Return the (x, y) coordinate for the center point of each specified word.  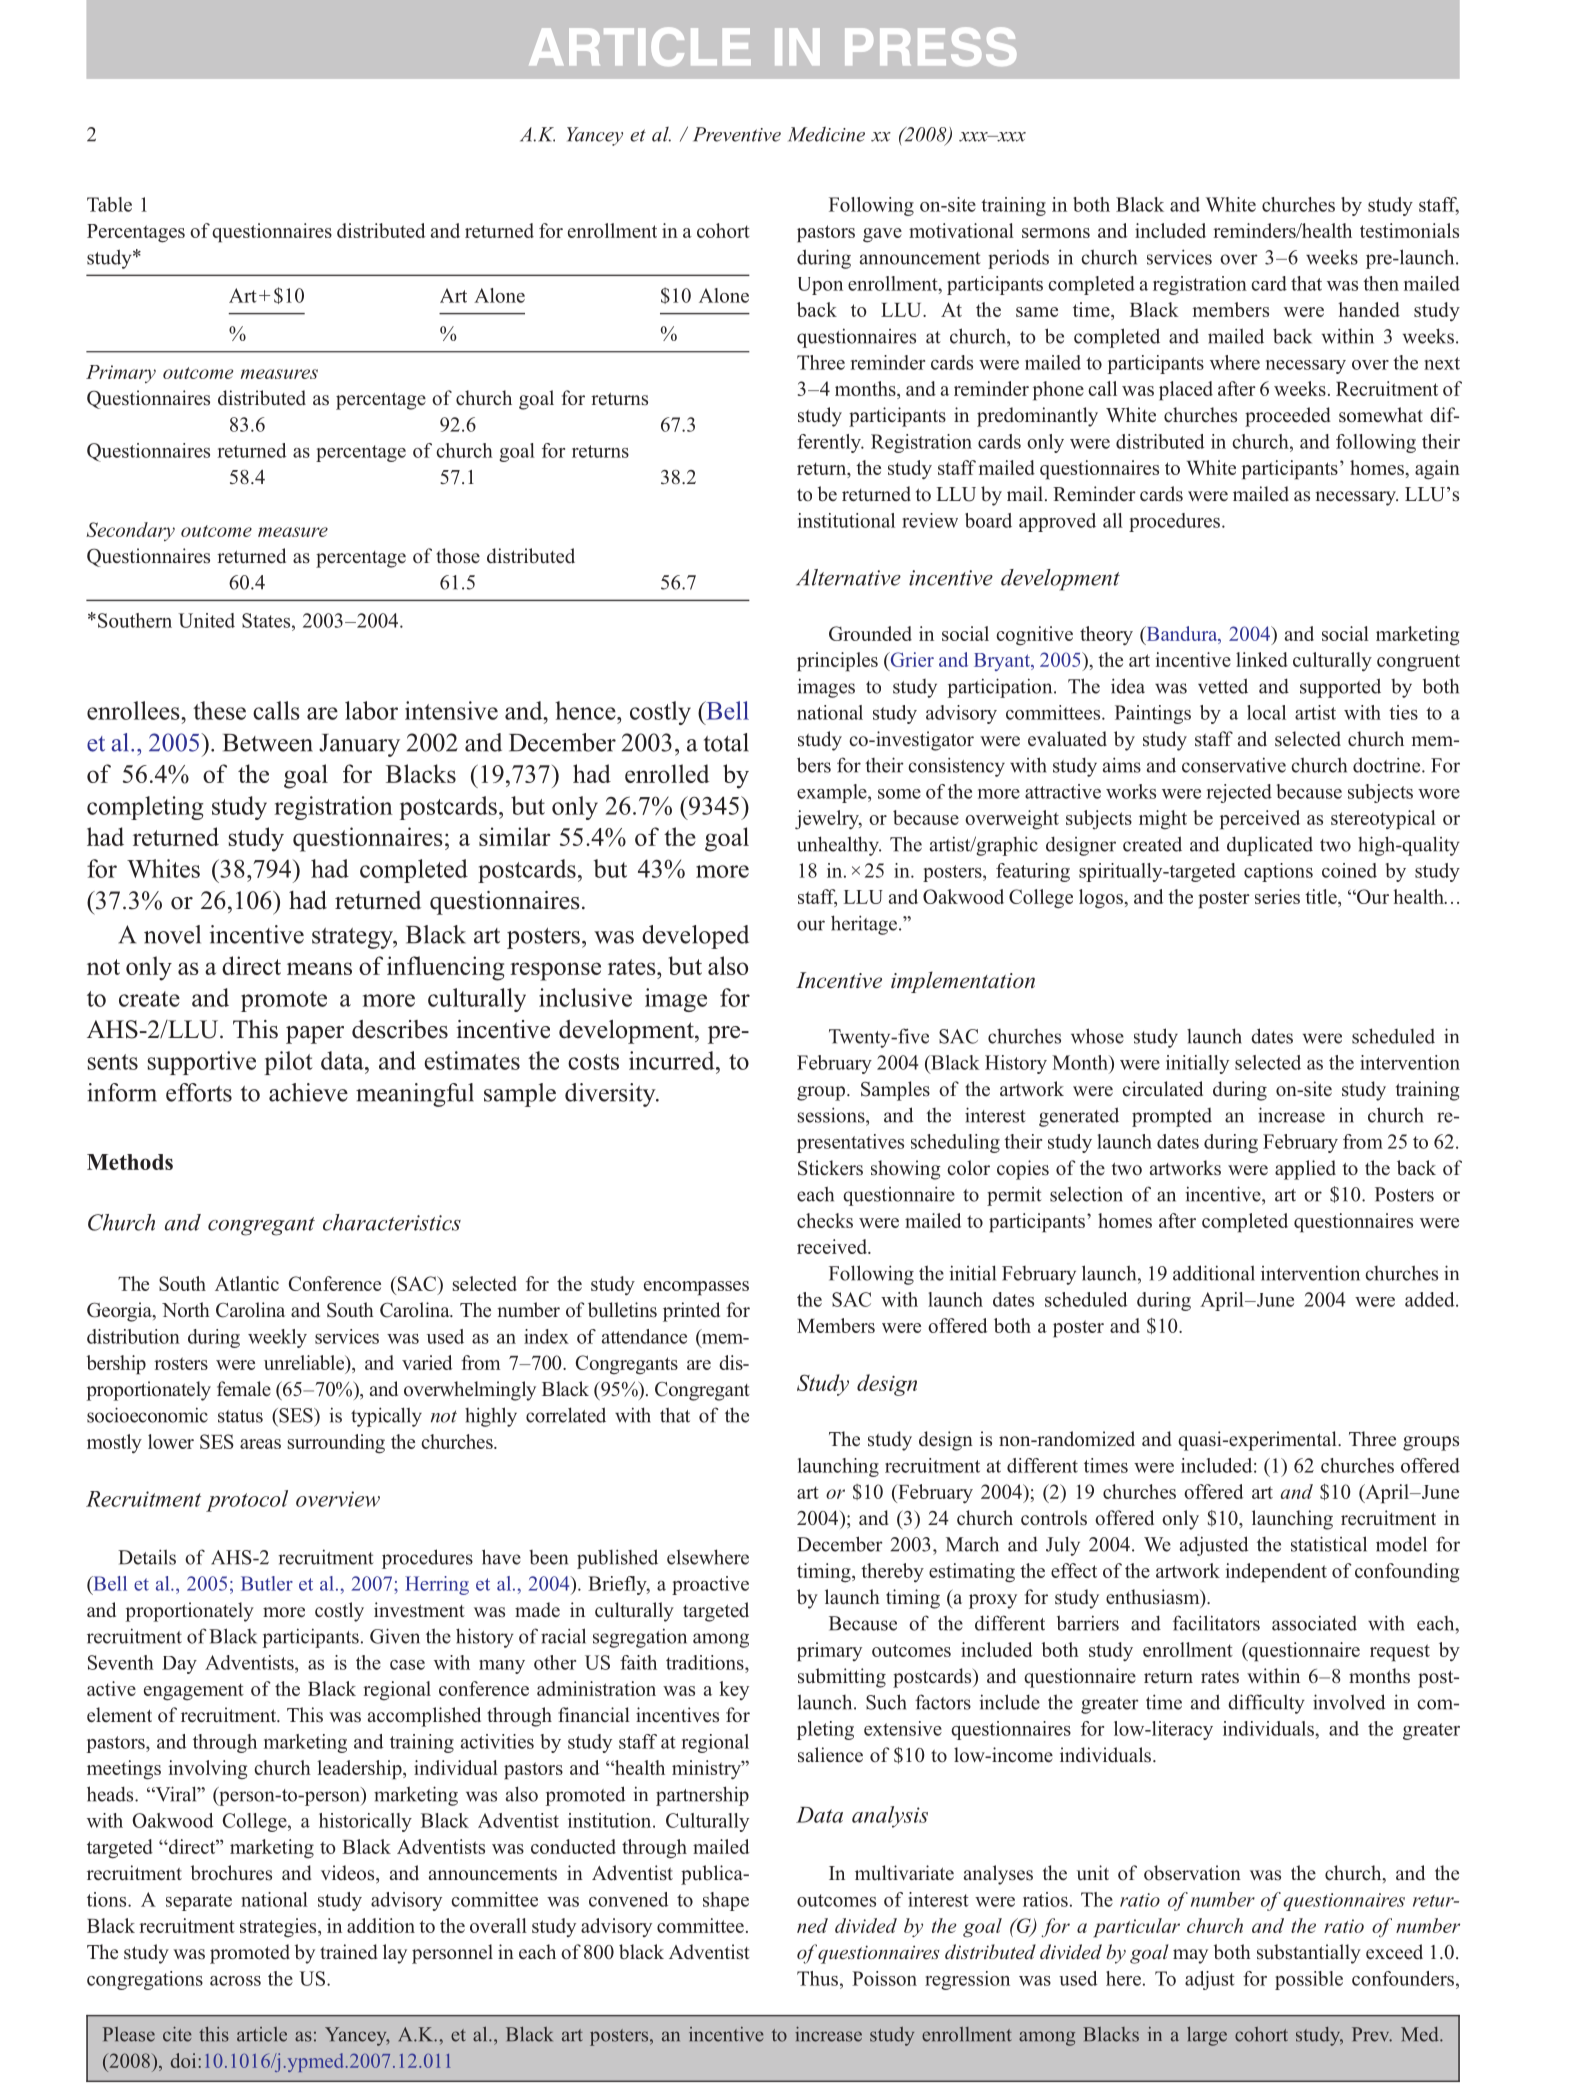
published (617, 1559)
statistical (1329, 1544)
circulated (1162, 1089)
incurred (673, 1060)
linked (1262, 659)
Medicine (826, 134)
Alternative (848, 577)
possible (1309, 1980)
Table (109, 204)
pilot (289, 1063)
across (235, 1981)
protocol (247, 1501)
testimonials (1409, 230)
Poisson (884, 1978)
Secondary (130, 531)
